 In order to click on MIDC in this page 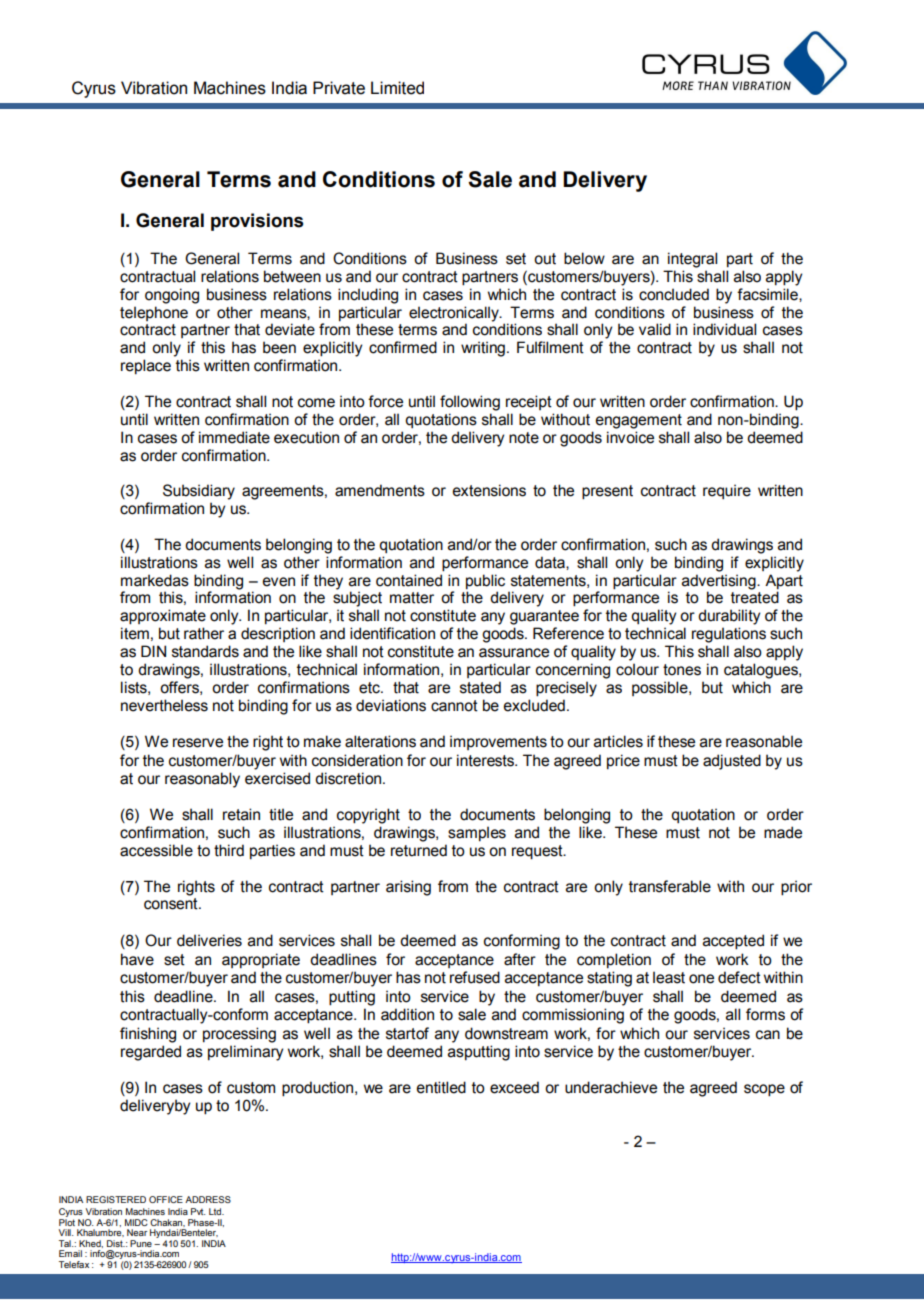, I will do `click(136, 1222)`.
